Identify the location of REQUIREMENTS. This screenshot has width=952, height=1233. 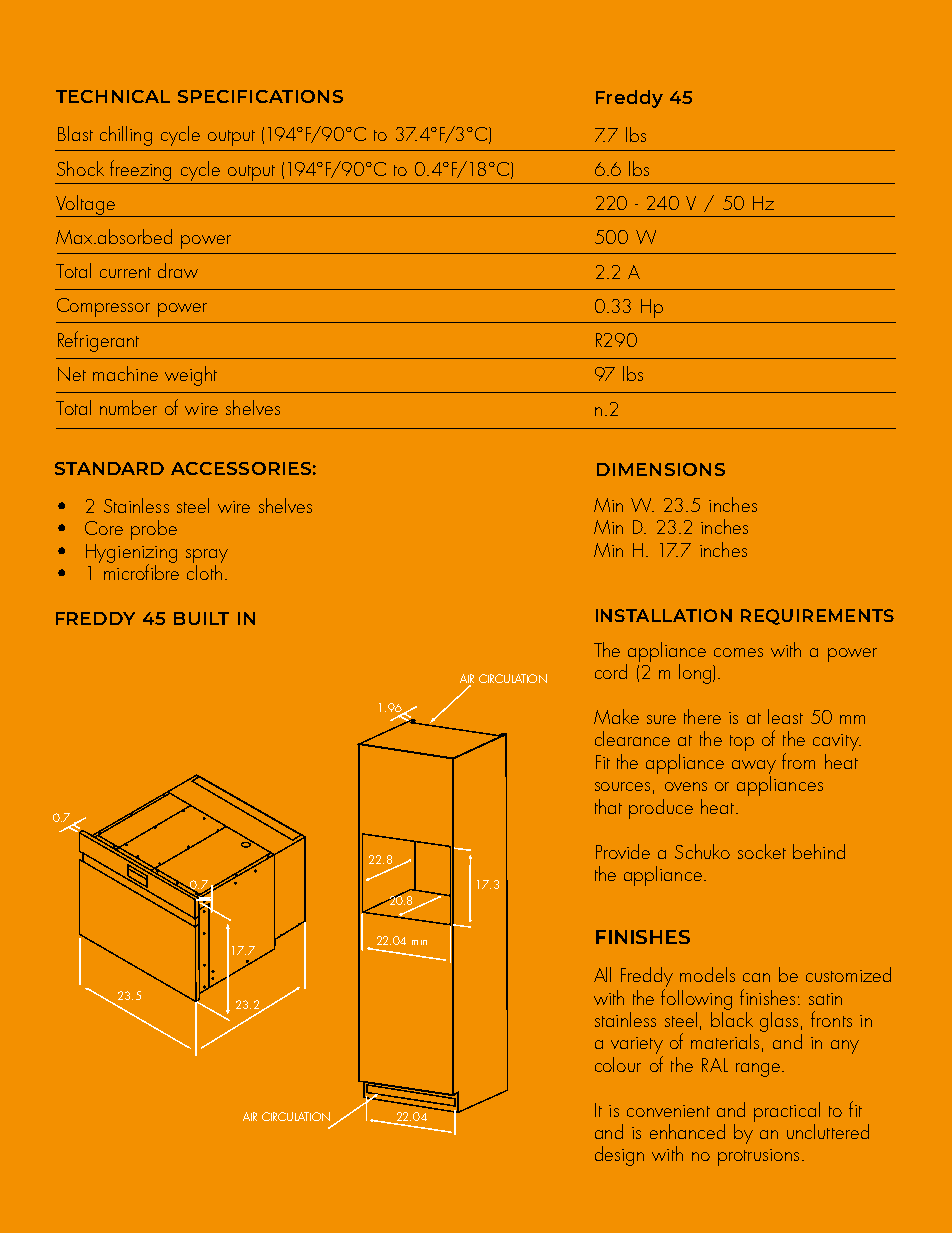
(817, 617).
